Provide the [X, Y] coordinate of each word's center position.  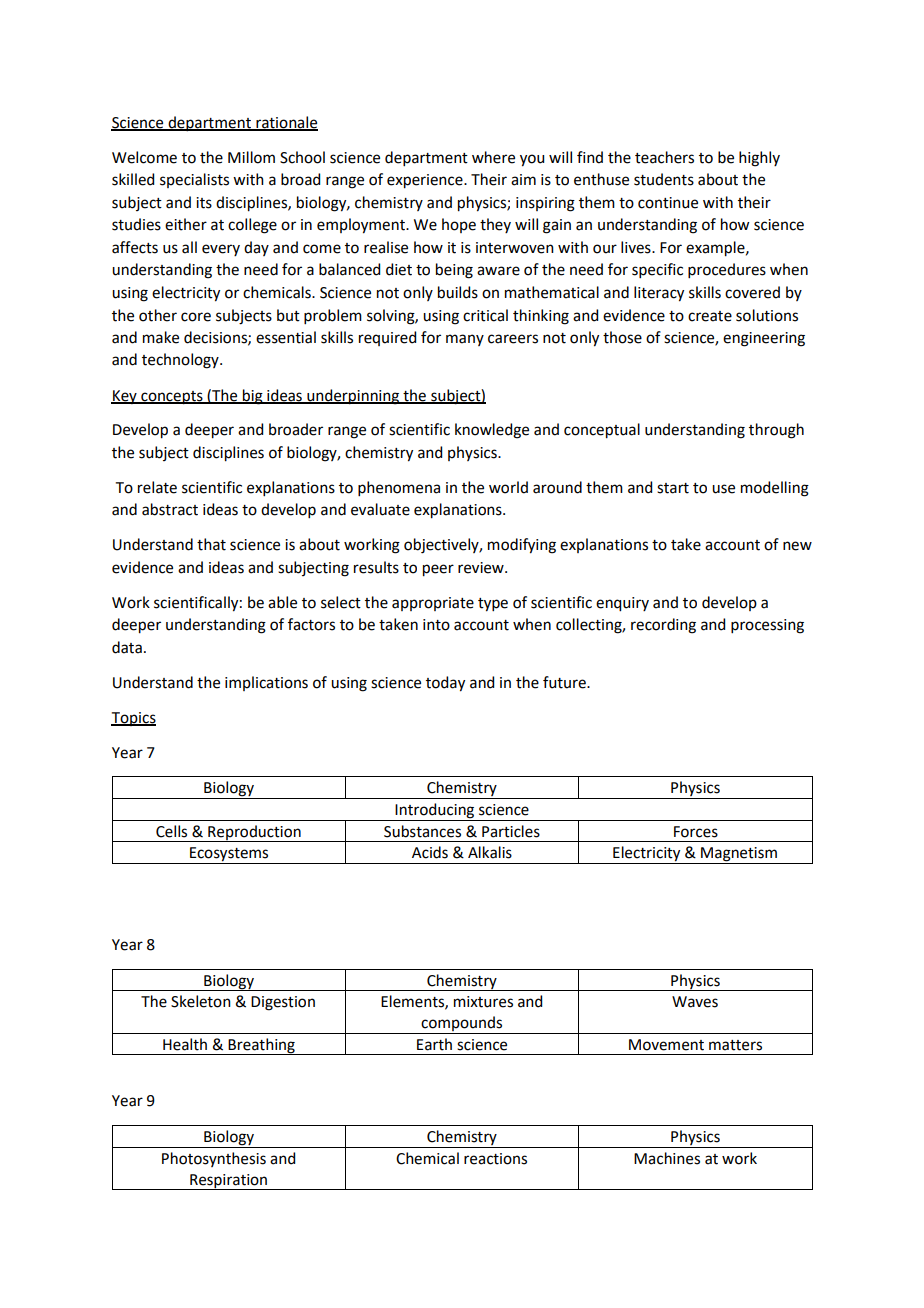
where [493, 157]
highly [759, 159]
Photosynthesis [214, 1159]
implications [266, 683]
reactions [495, 1159]
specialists [194, 180]
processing [767, 626]
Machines [667, 1158]
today [445, 684]
